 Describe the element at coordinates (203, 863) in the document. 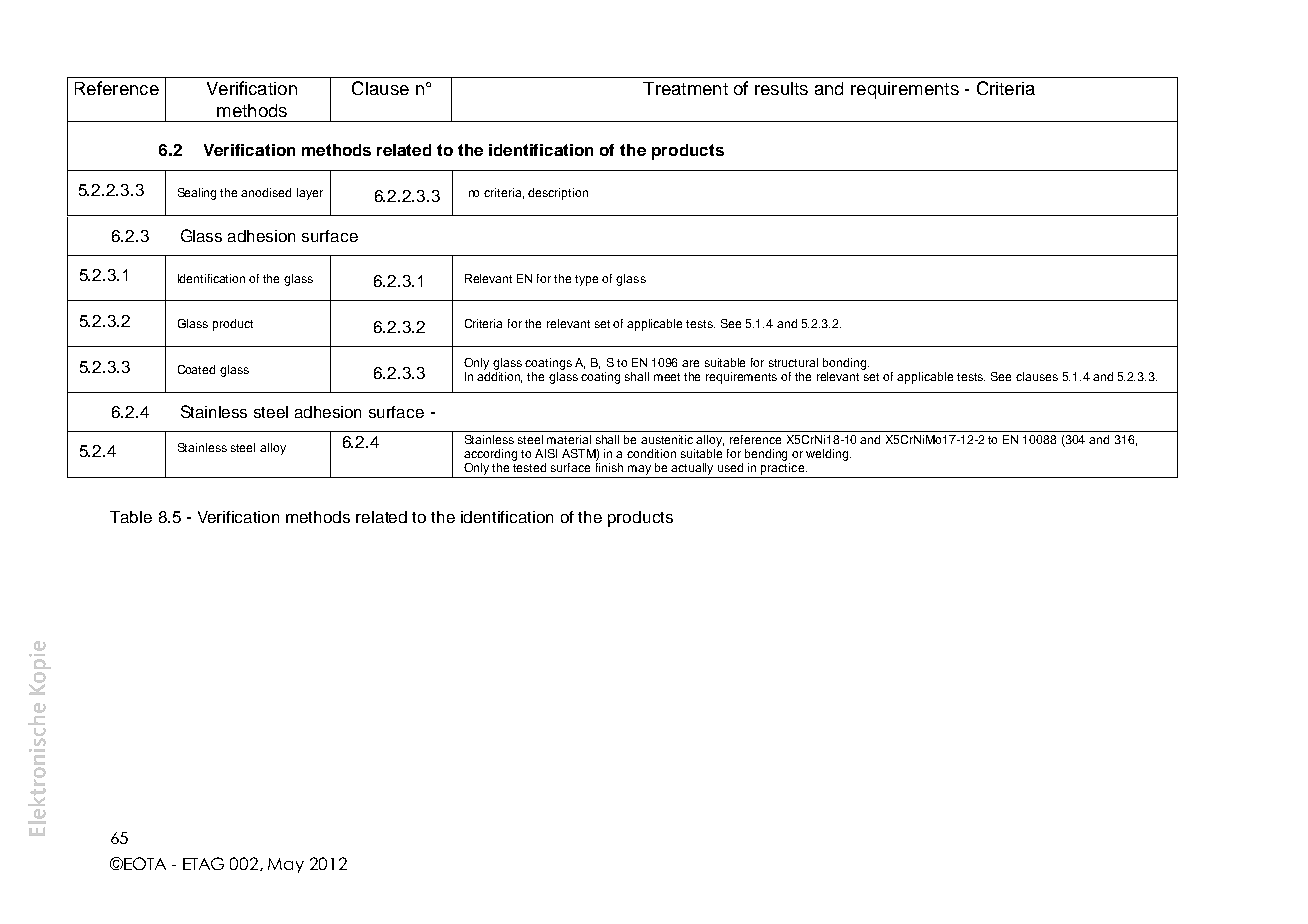

I see `ETAG` at that location.
